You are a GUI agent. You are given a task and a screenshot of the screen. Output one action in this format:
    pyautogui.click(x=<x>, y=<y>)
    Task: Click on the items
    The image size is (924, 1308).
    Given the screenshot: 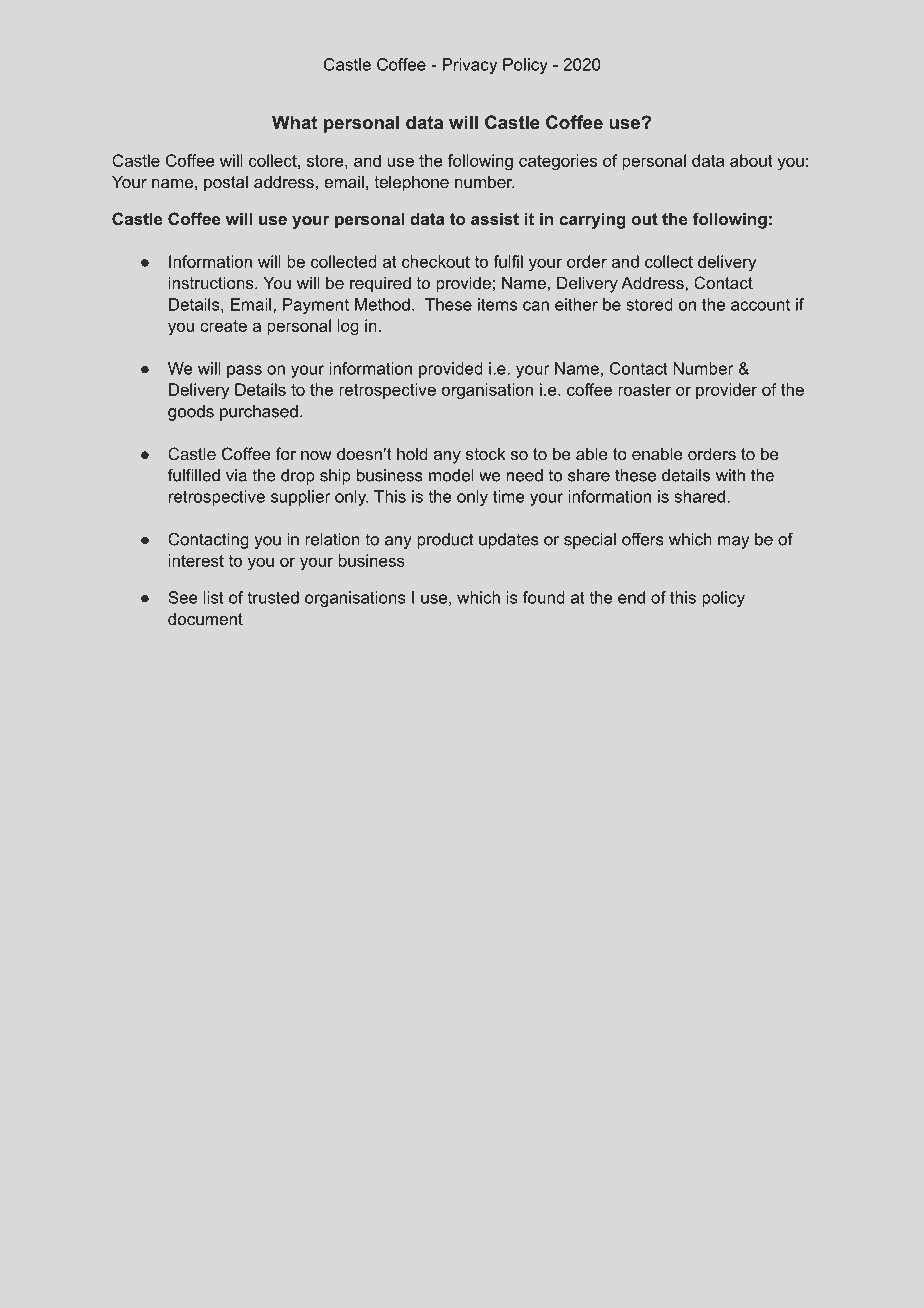 What is the action you would take?
    pyautogui.click(x=497, y=304)
